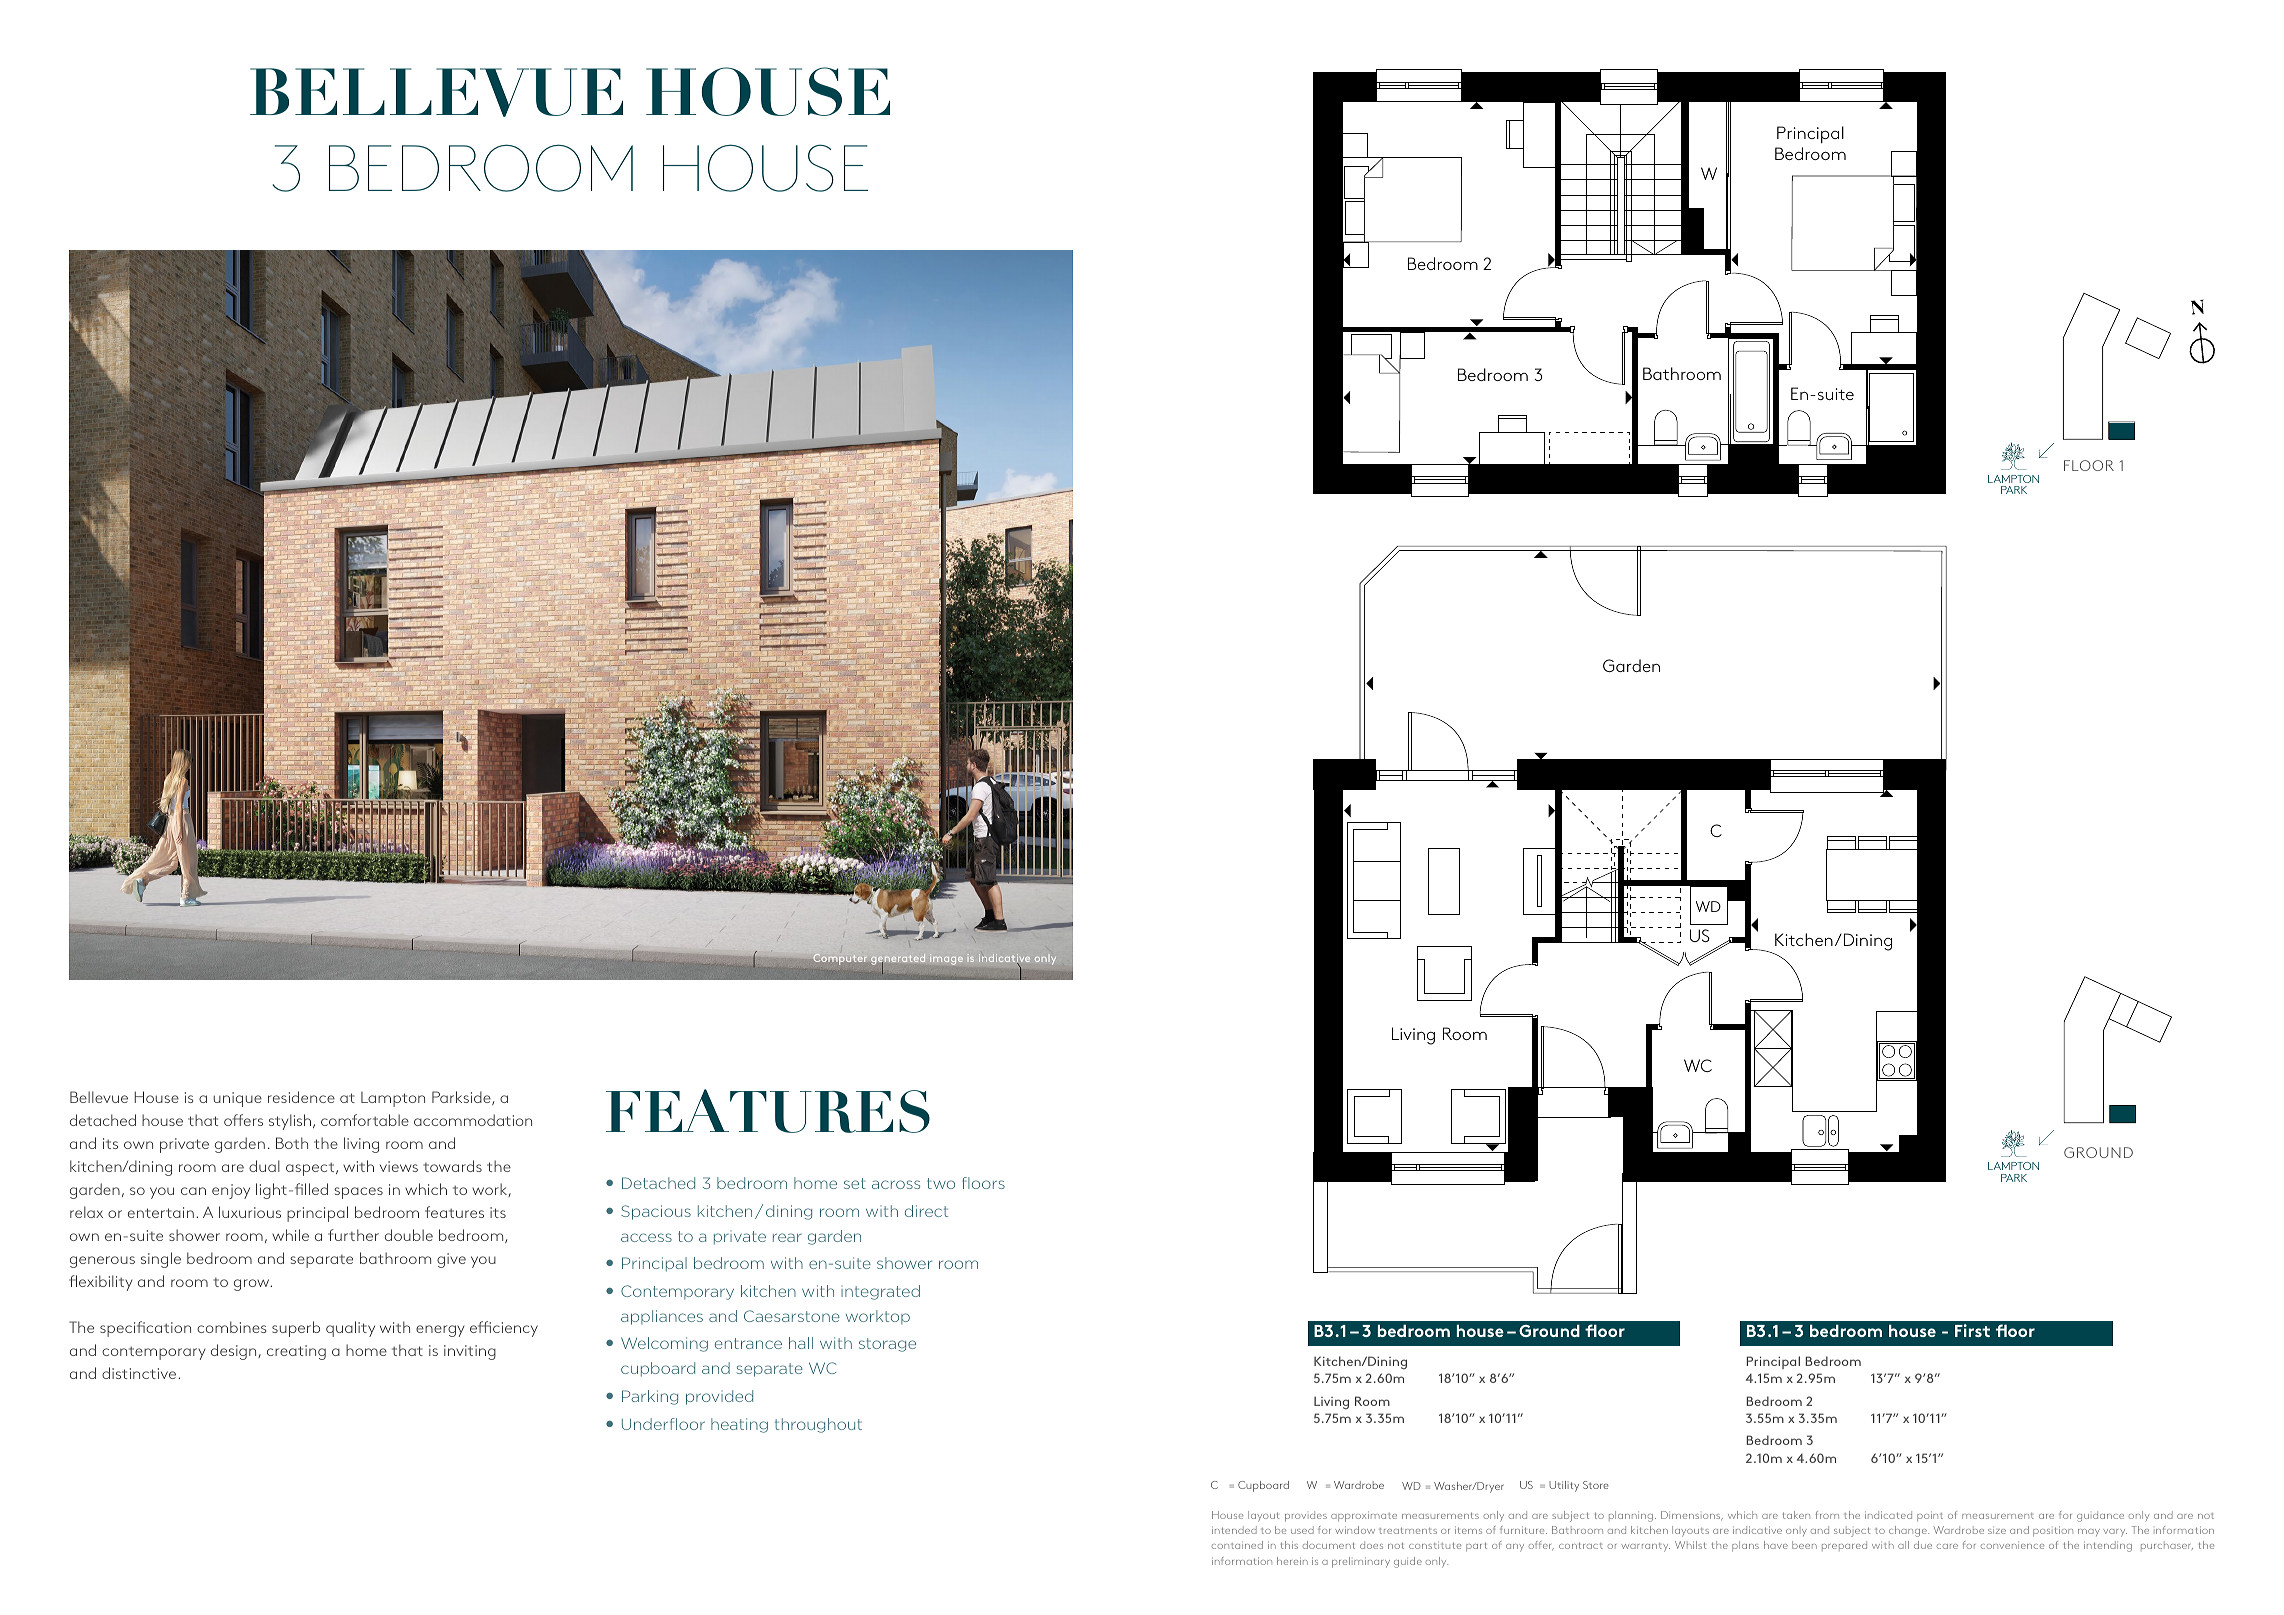 The width and height of the document is (2284, 1615). Describe the element at coordinates (880, 1292) in the document. I see `integrated` at that location.
